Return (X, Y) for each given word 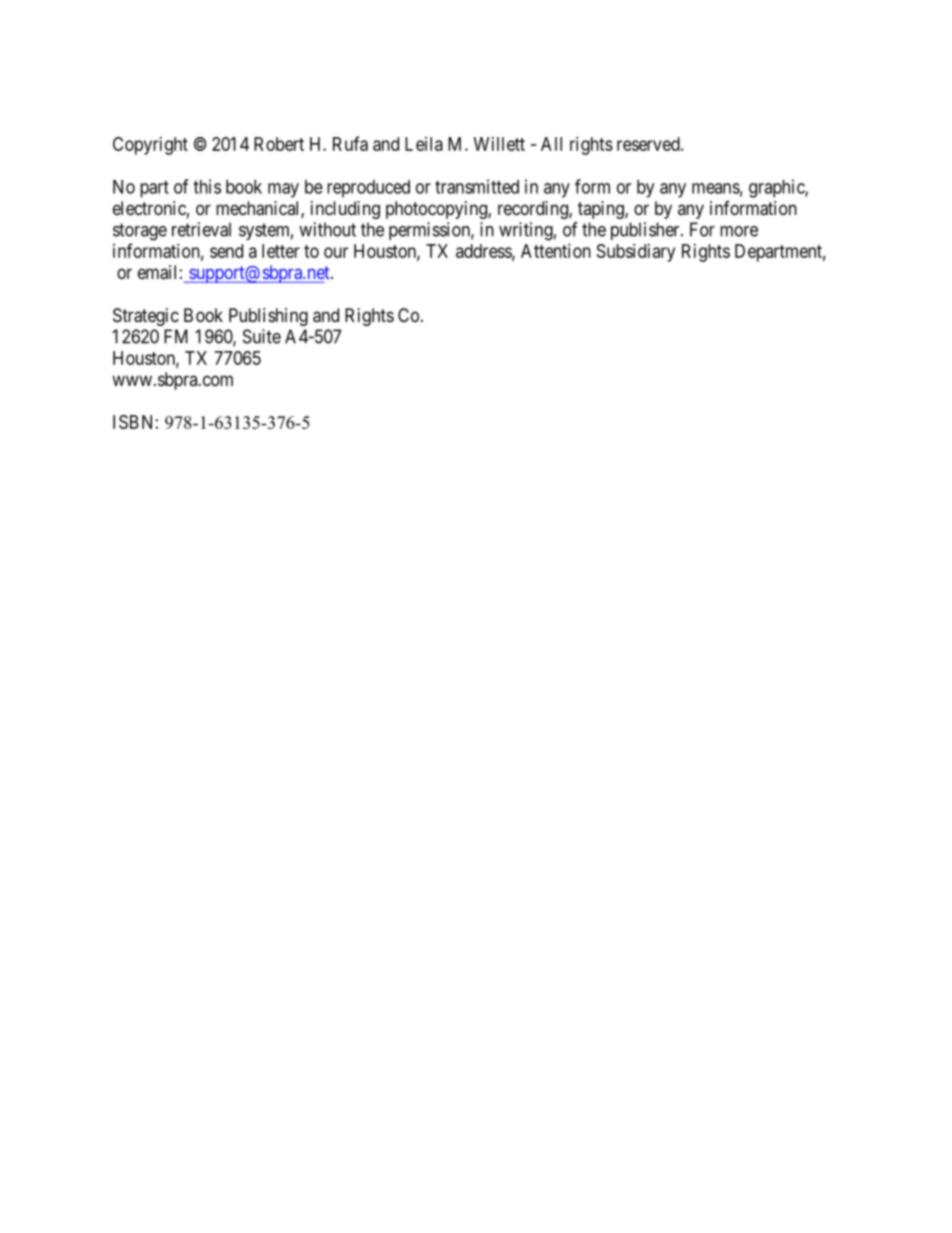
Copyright (150, 146)
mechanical (259, 209)
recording (534, 210)
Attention (556, 251)
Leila (424, 144)
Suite (262, 336)
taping (602, 210)
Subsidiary (636, 253)
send (226, 251)
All (551, 144)
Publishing (268, 317)
